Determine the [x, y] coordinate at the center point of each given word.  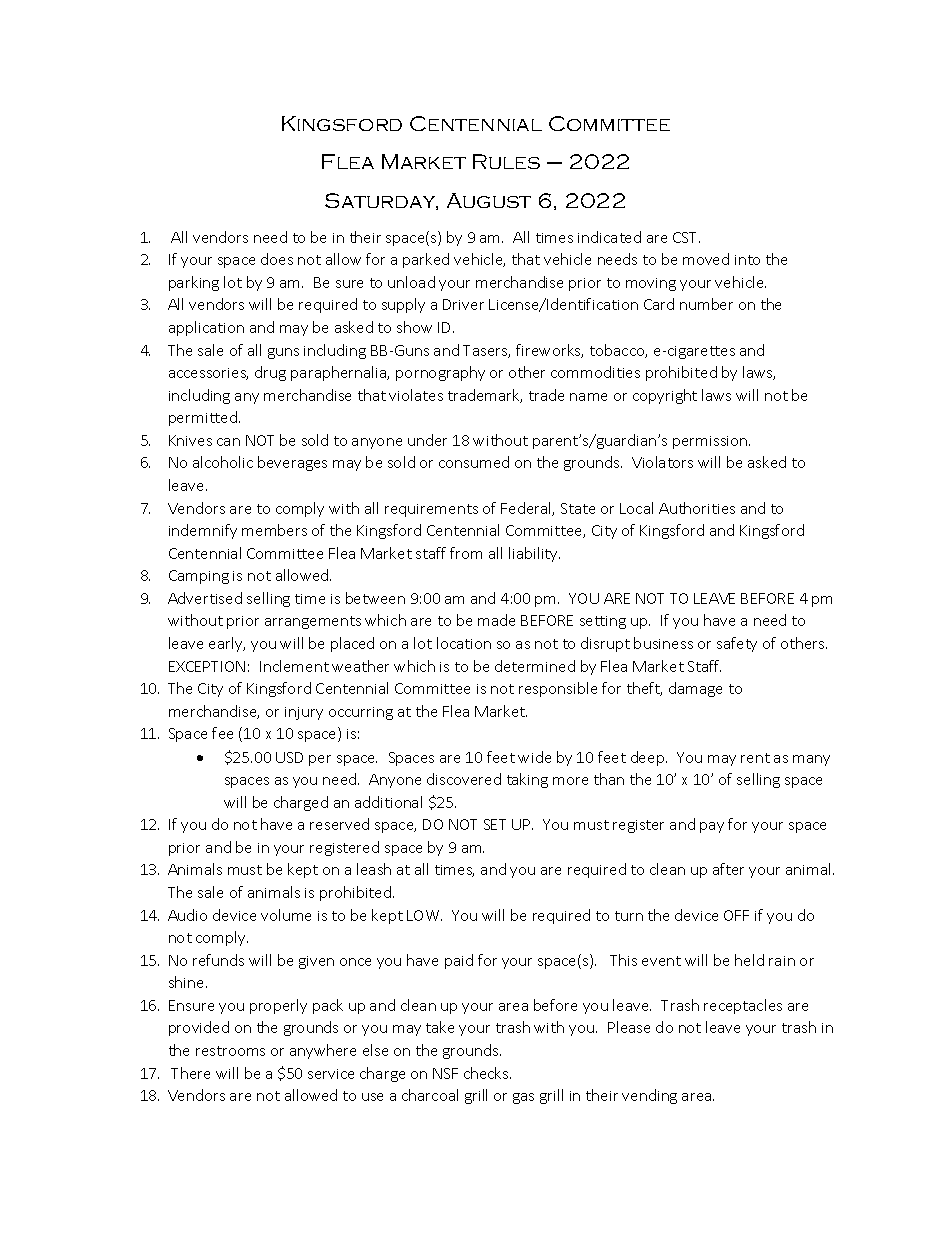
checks [487, 1073]
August [489, 200]
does [277, 259]
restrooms [230, 1051]
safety [737, 644]
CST [686, 237]
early [227, 644]
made [496, 620]
